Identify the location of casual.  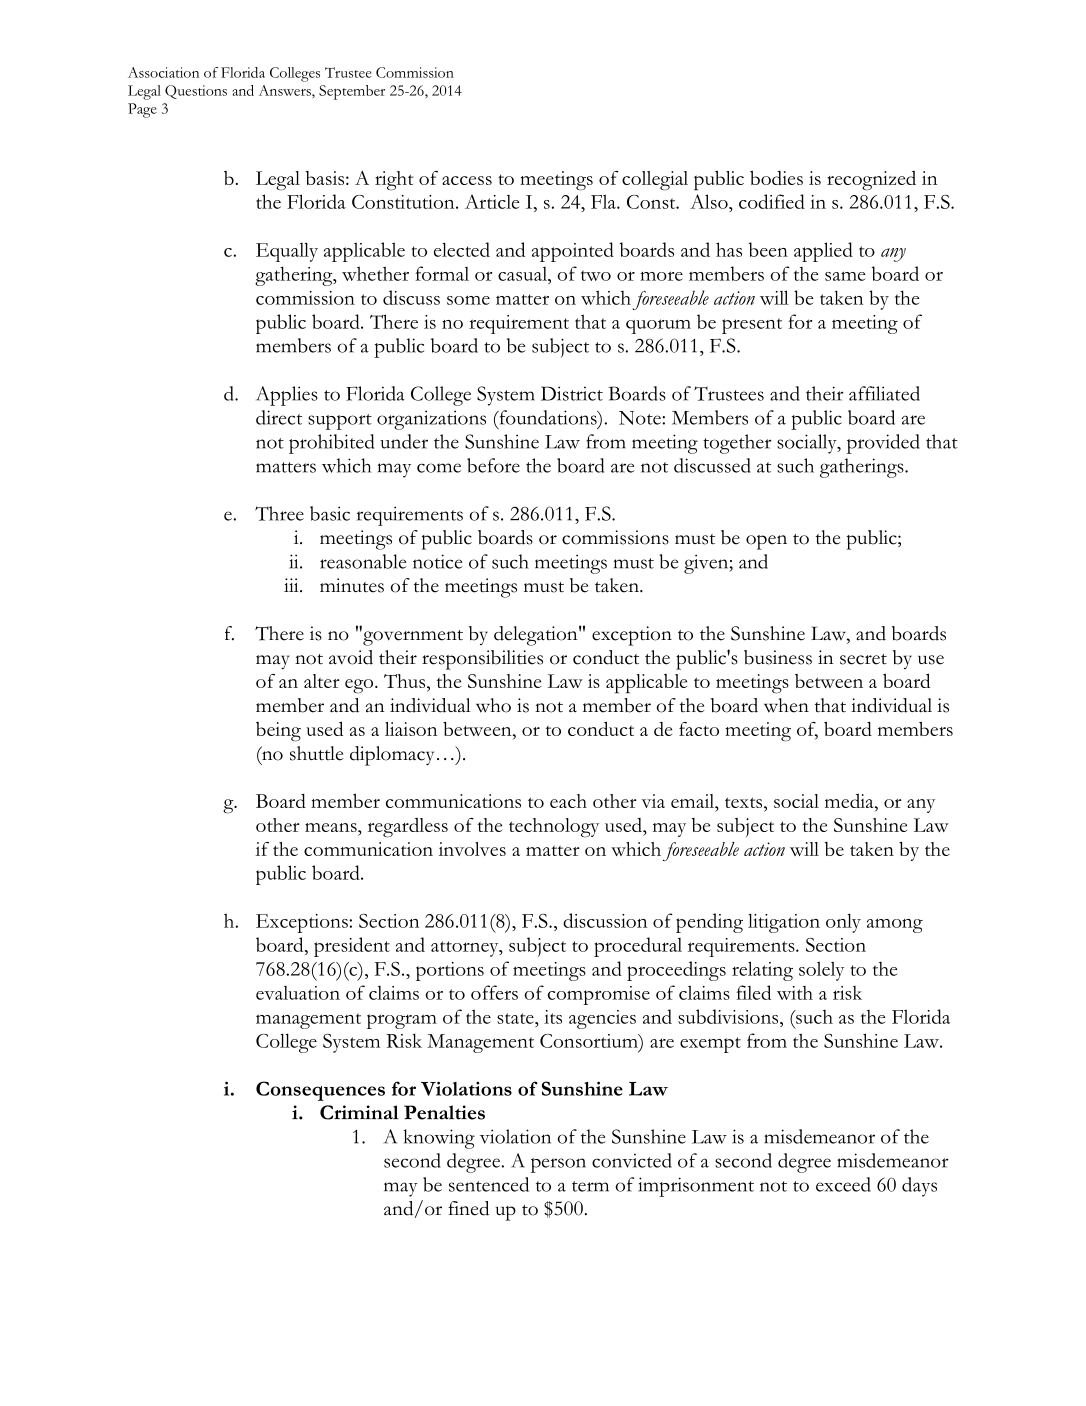
(523, 274).
